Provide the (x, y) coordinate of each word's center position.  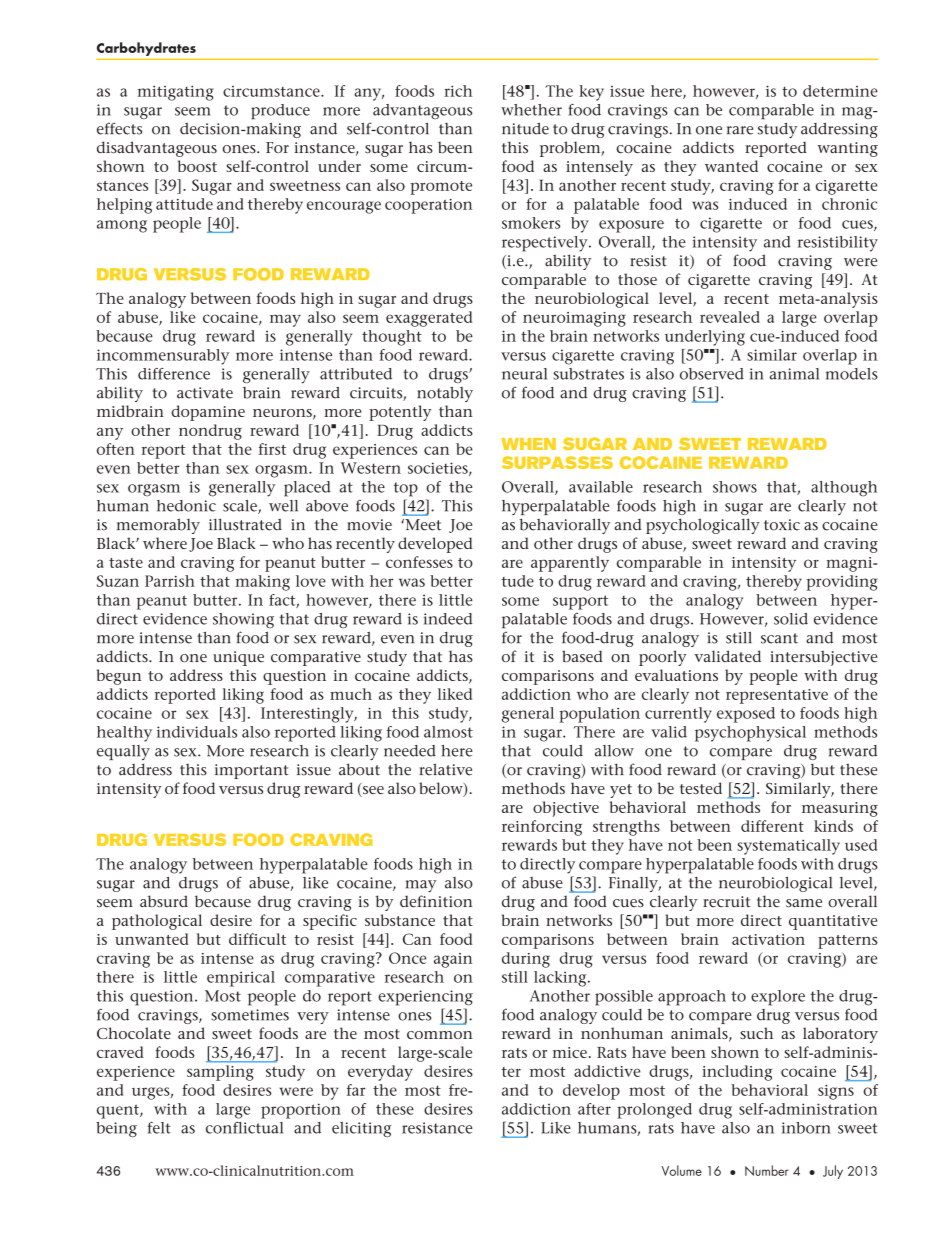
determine (840, 91)
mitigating (176, 93)
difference (174, 374)
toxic (782, 525)
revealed (730, 317)
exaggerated (429, 319)
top (406, 489)
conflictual (244, 1128)
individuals (197, 732)
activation (768, 939)
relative (445, 769)
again (453, 960)
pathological (157, 922)
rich (458, 91)
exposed (746, 715)
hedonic (186, 506)
